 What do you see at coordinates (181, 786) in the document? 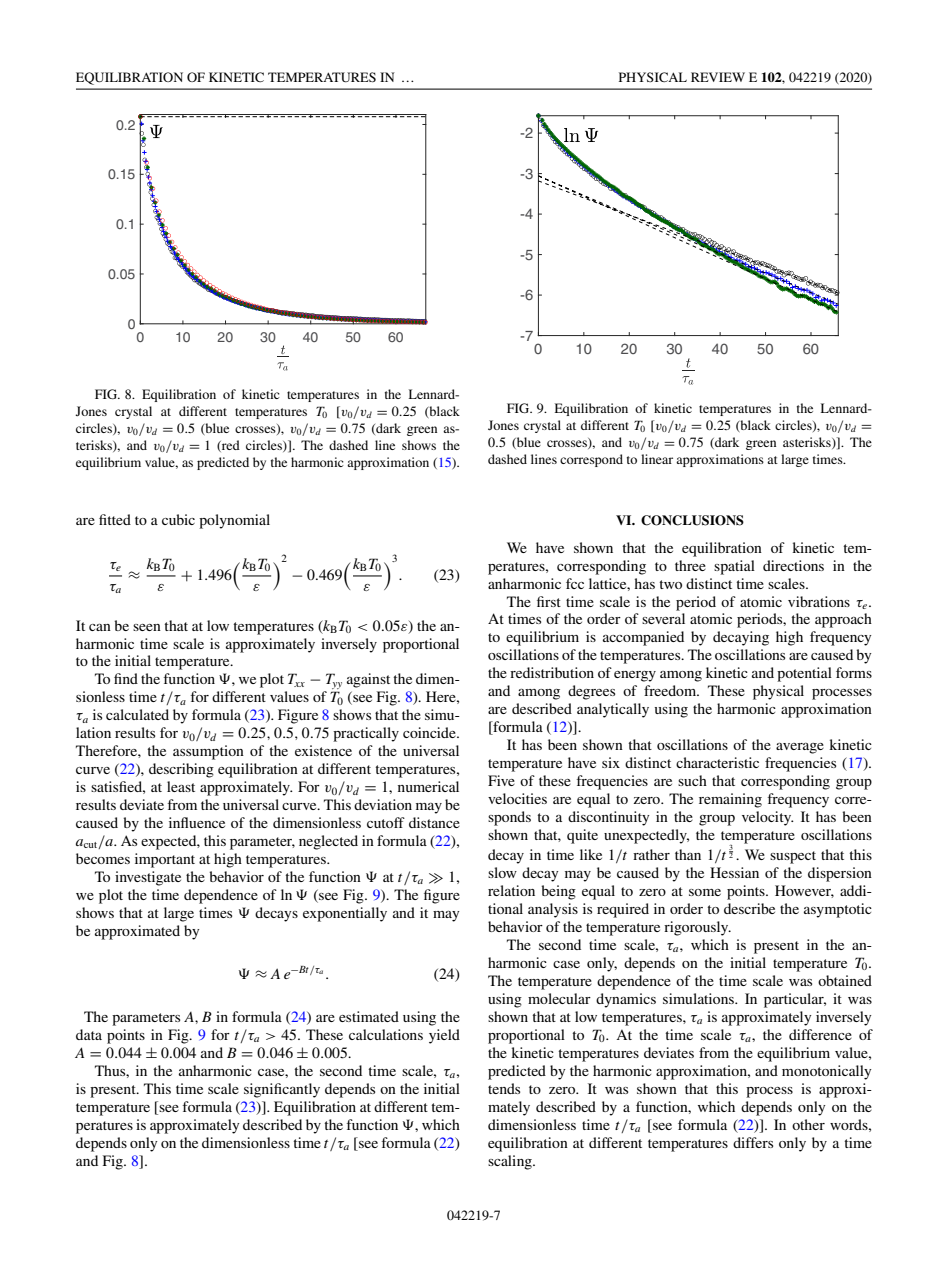
I see `least` at bounding box center [181, 786].
